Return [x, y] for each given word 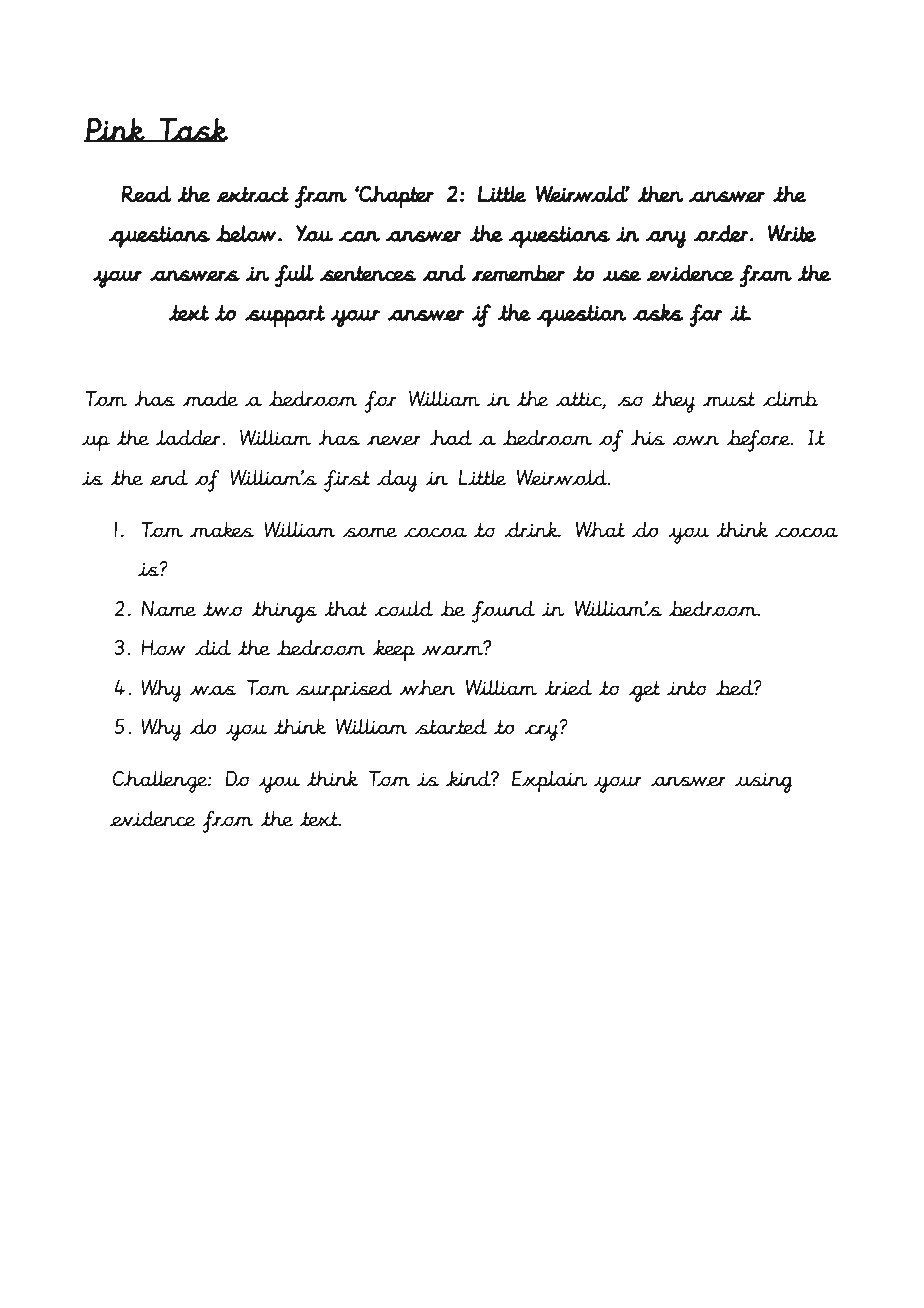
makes [222, 530]
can [359, 236]
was [213, 690]
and [444, 273]
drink [532, 529]
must [729, 399]
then [660, 193]
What [600, 529]
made [210, 399]
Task [193, 130]
